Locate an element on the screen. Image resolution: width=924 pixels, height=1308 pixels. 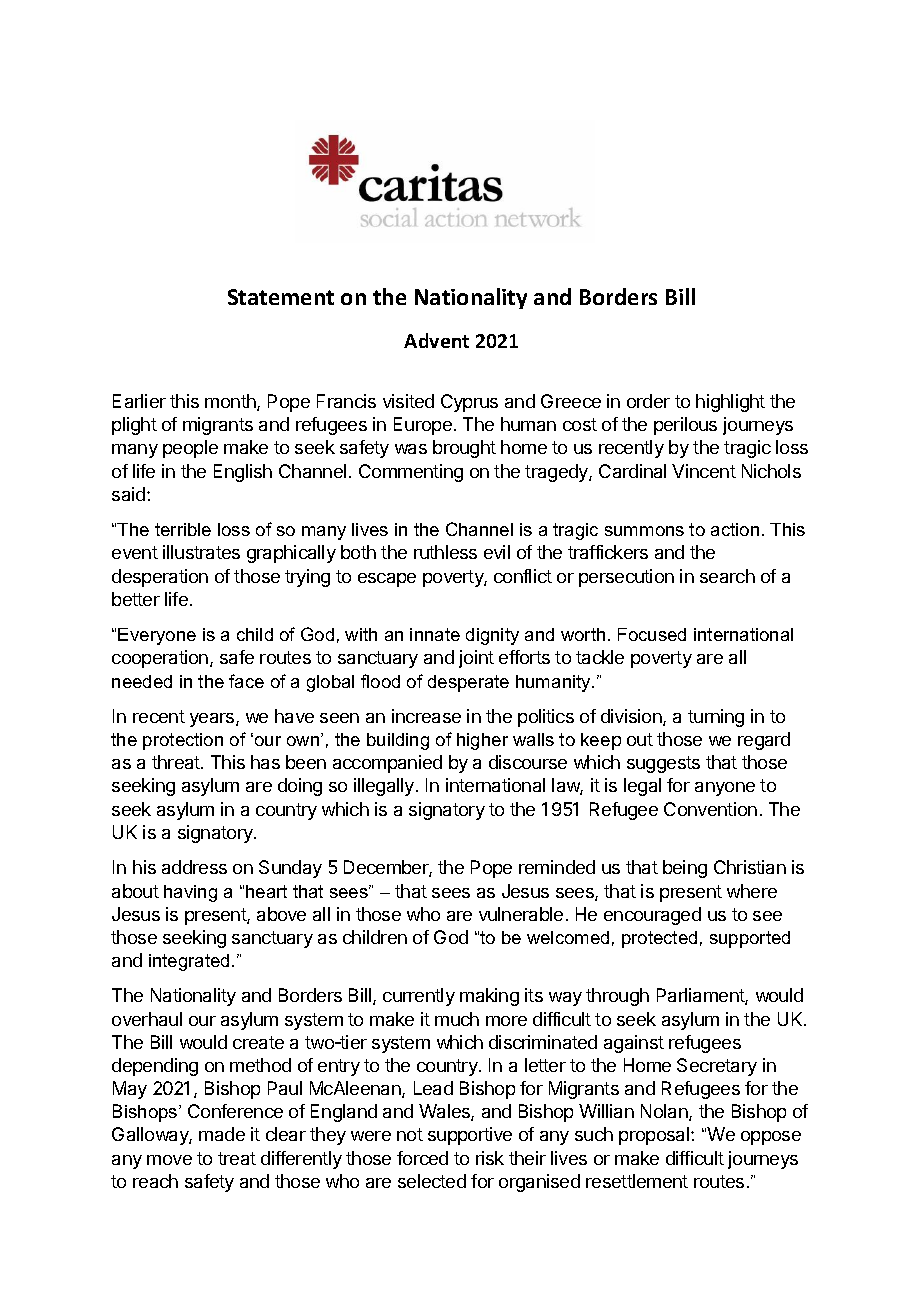
Advent is located at coordinates (436, 340).
